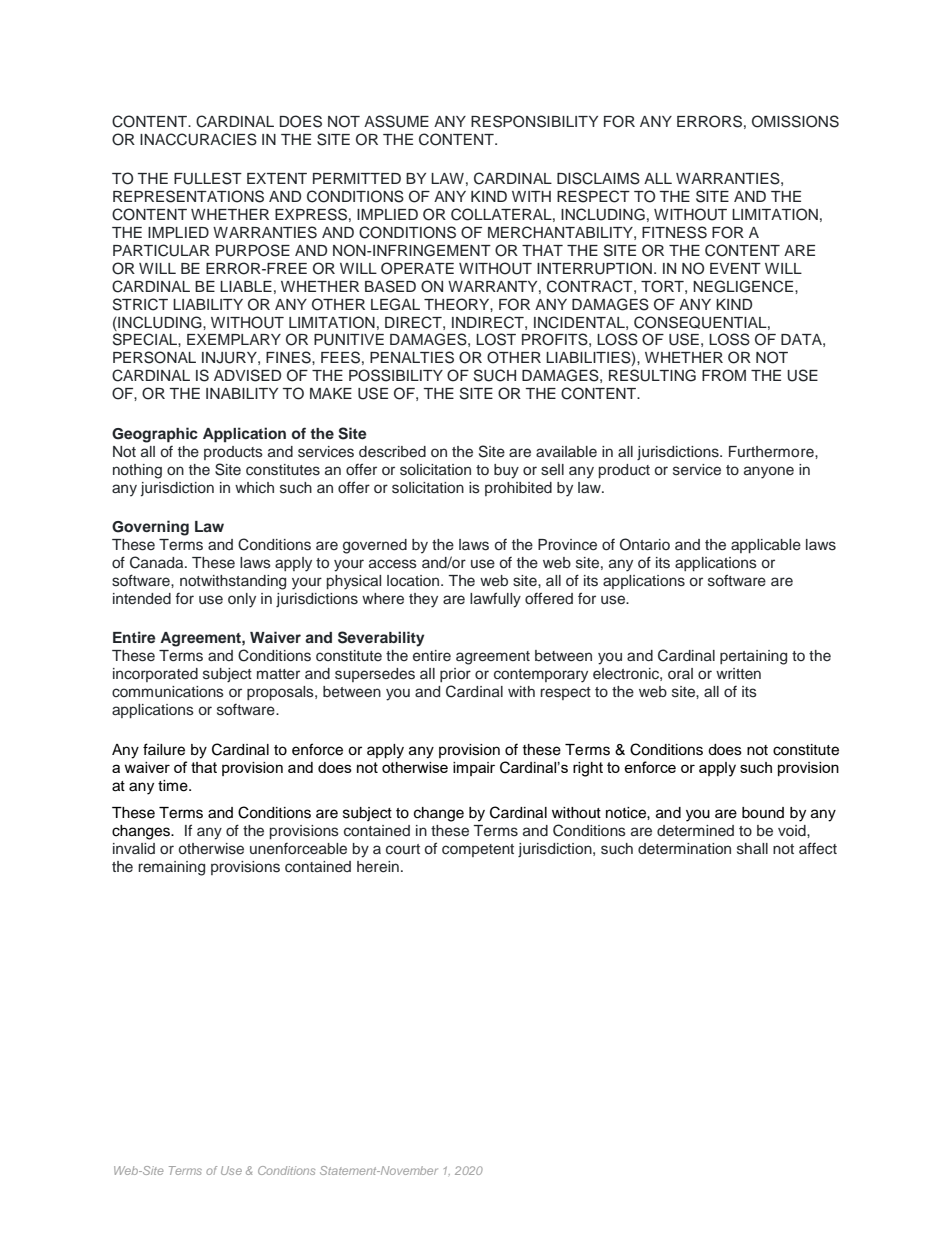 The width and height of the screenshot is (952, 1233). Describe the element at coordinates (496, 339) in the screenshot. I see `LOST` at that location.
